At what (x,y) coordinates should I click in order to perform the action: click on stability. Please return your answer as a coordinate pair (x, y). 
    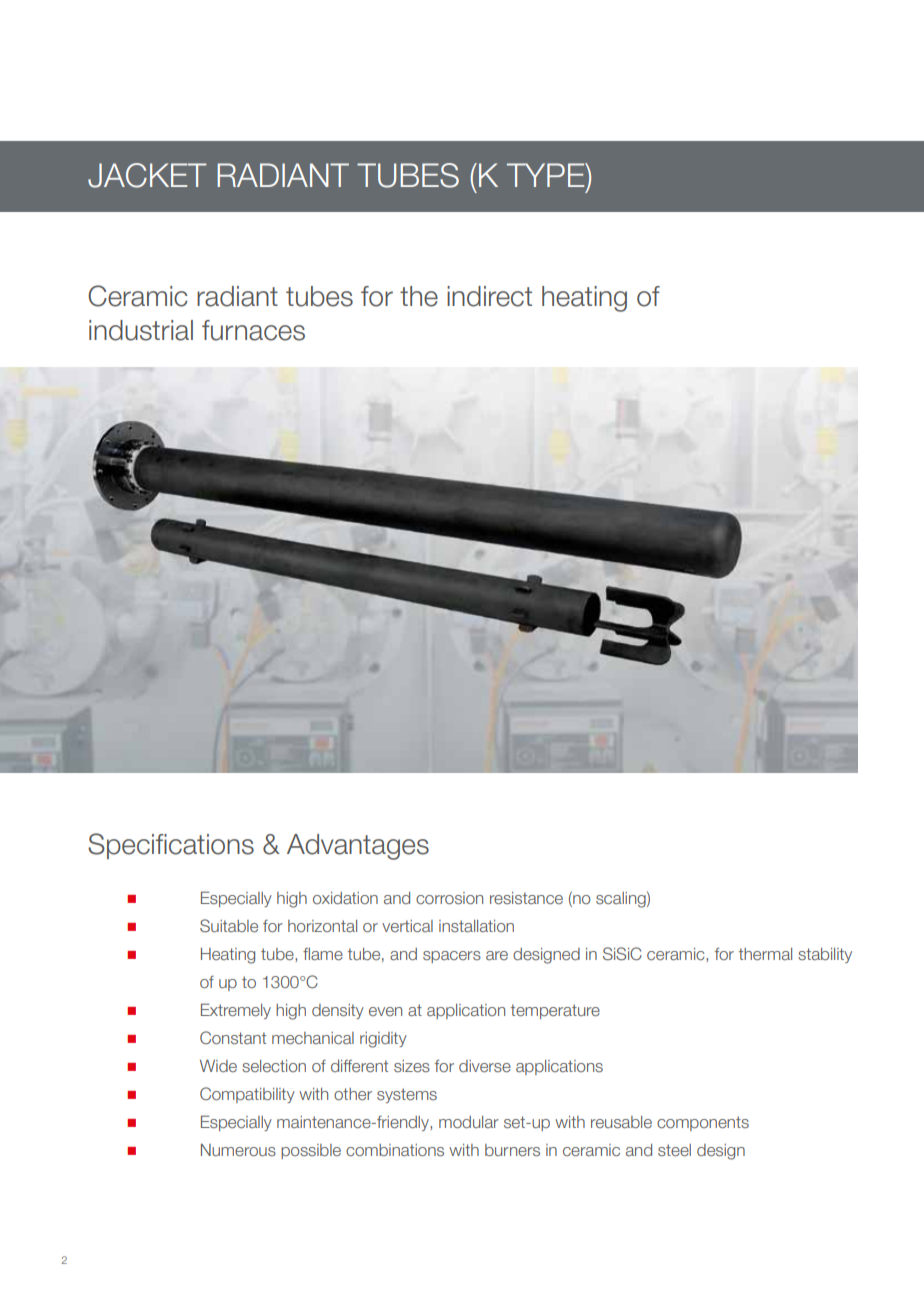
    Looking at the image, I should click on (825, 955).
